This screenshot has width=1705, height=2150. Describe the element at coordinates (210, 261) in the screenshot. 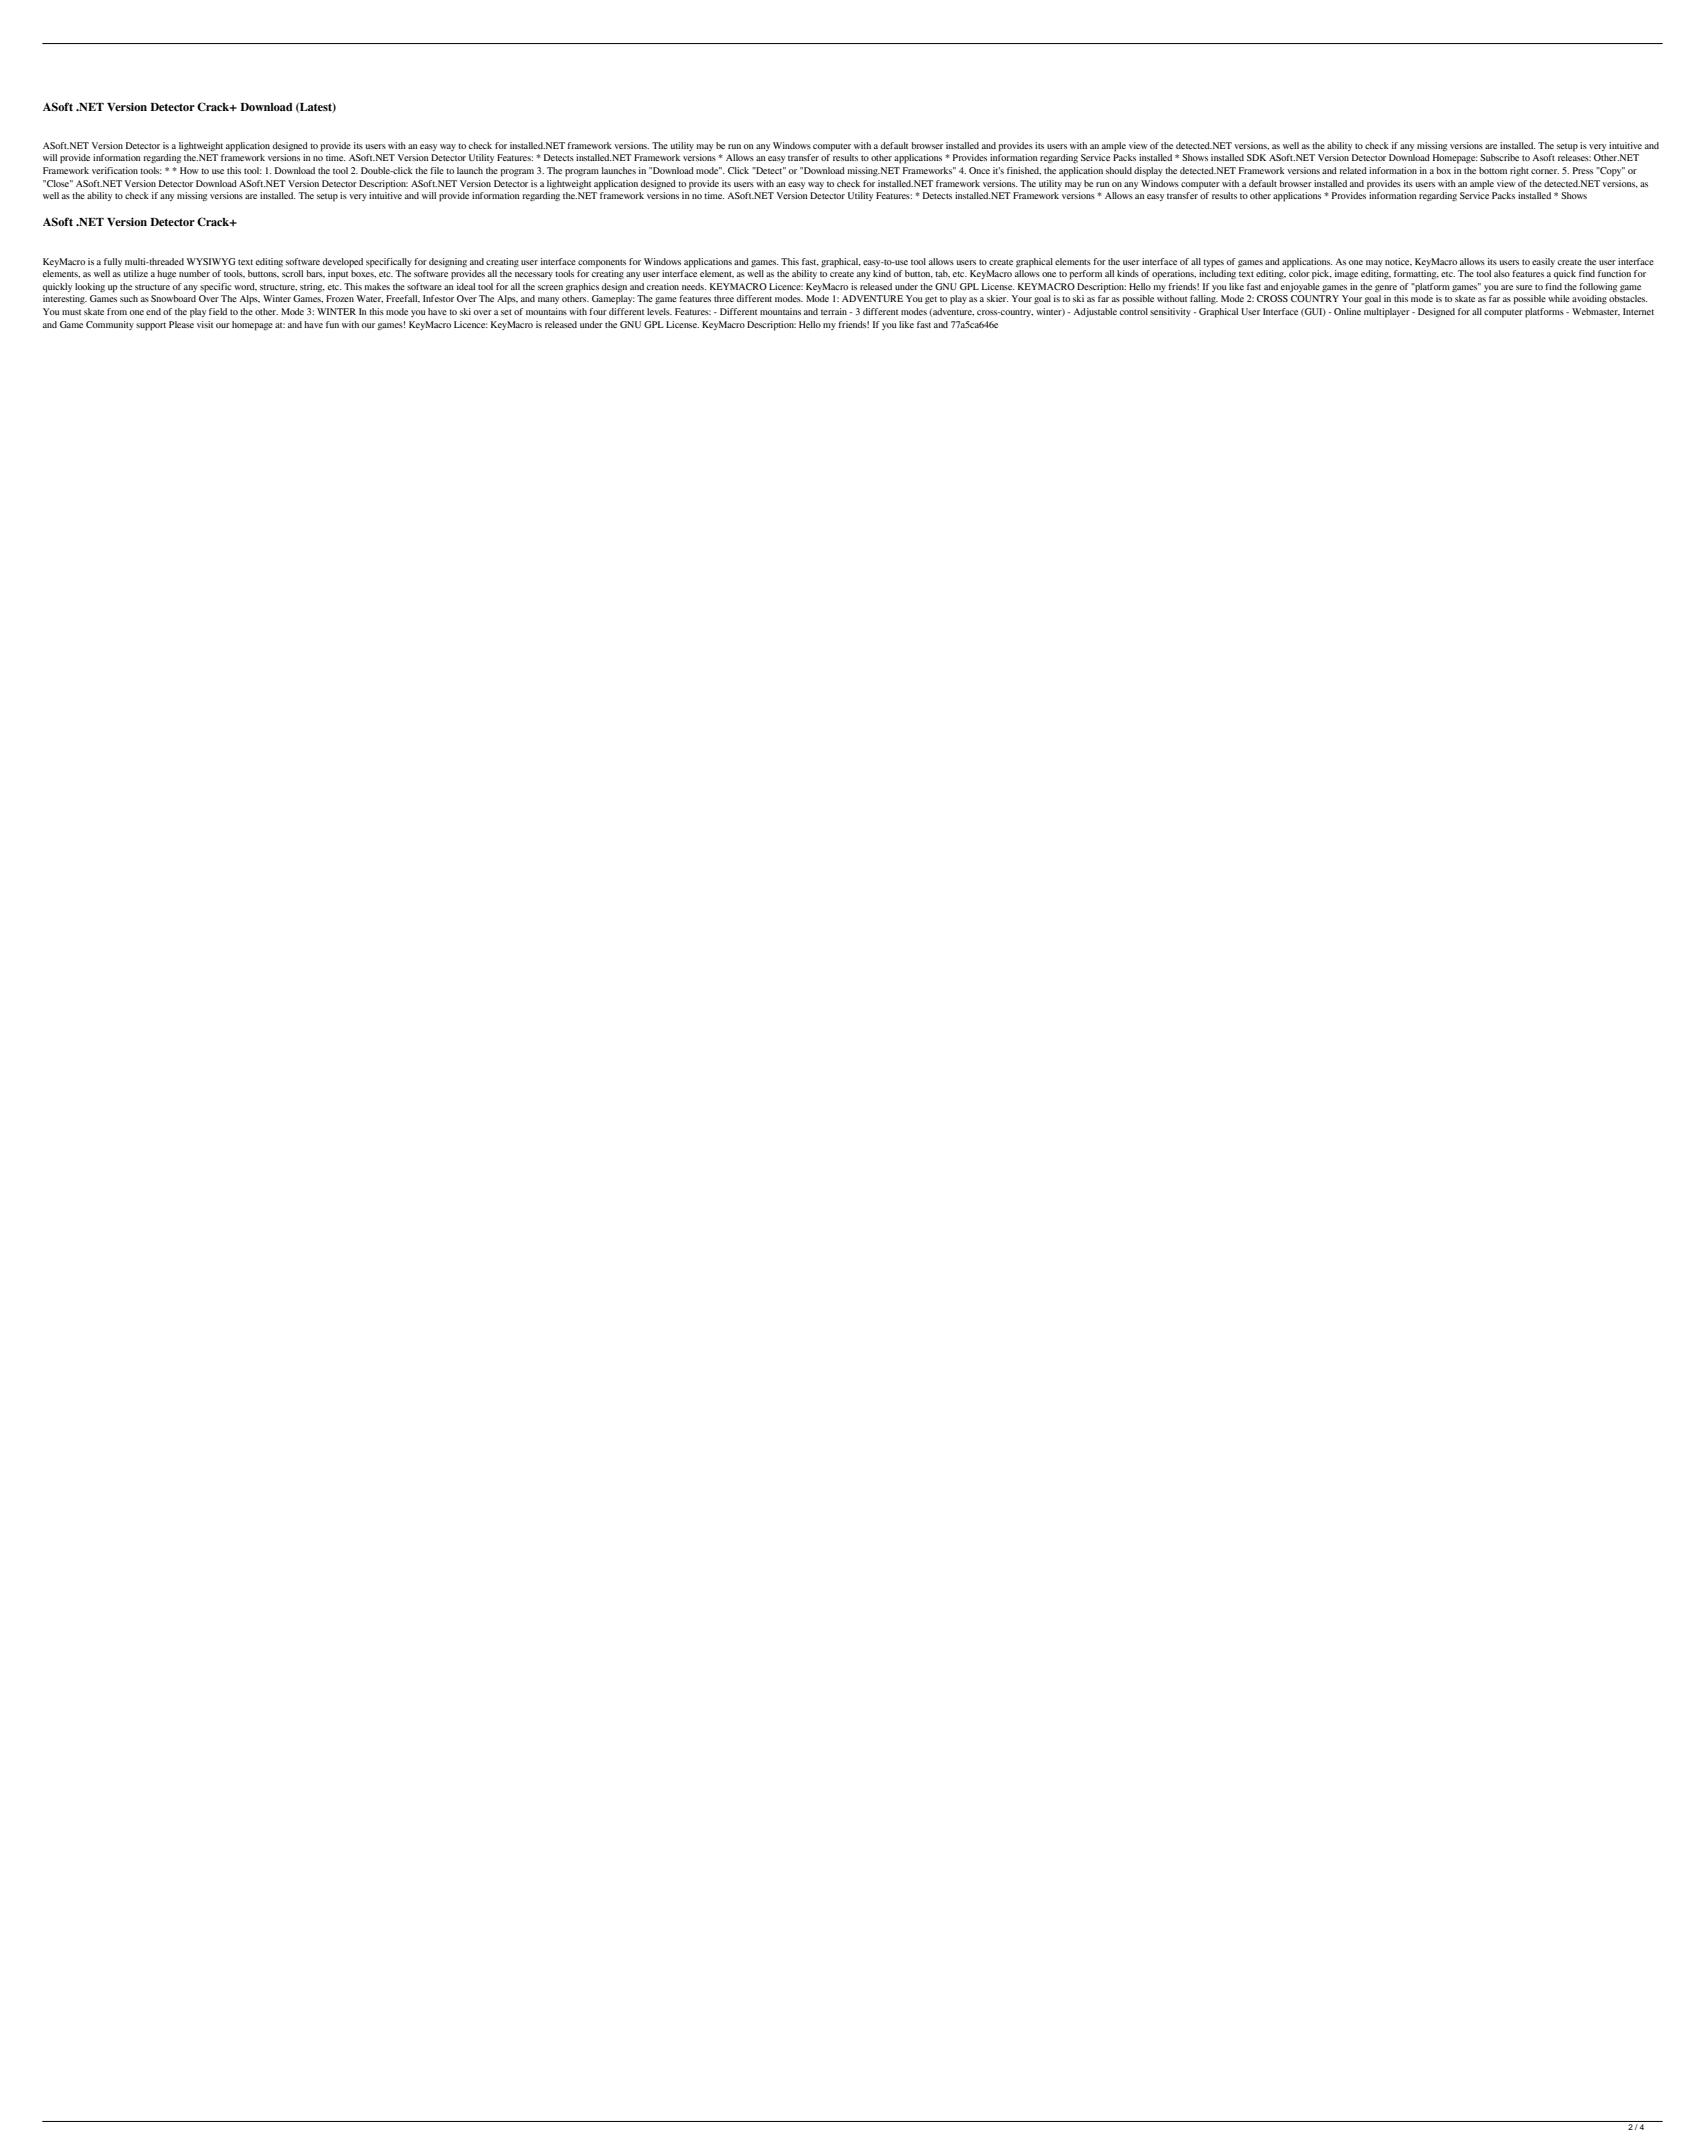

I see `WYSIWYG` at that location.
